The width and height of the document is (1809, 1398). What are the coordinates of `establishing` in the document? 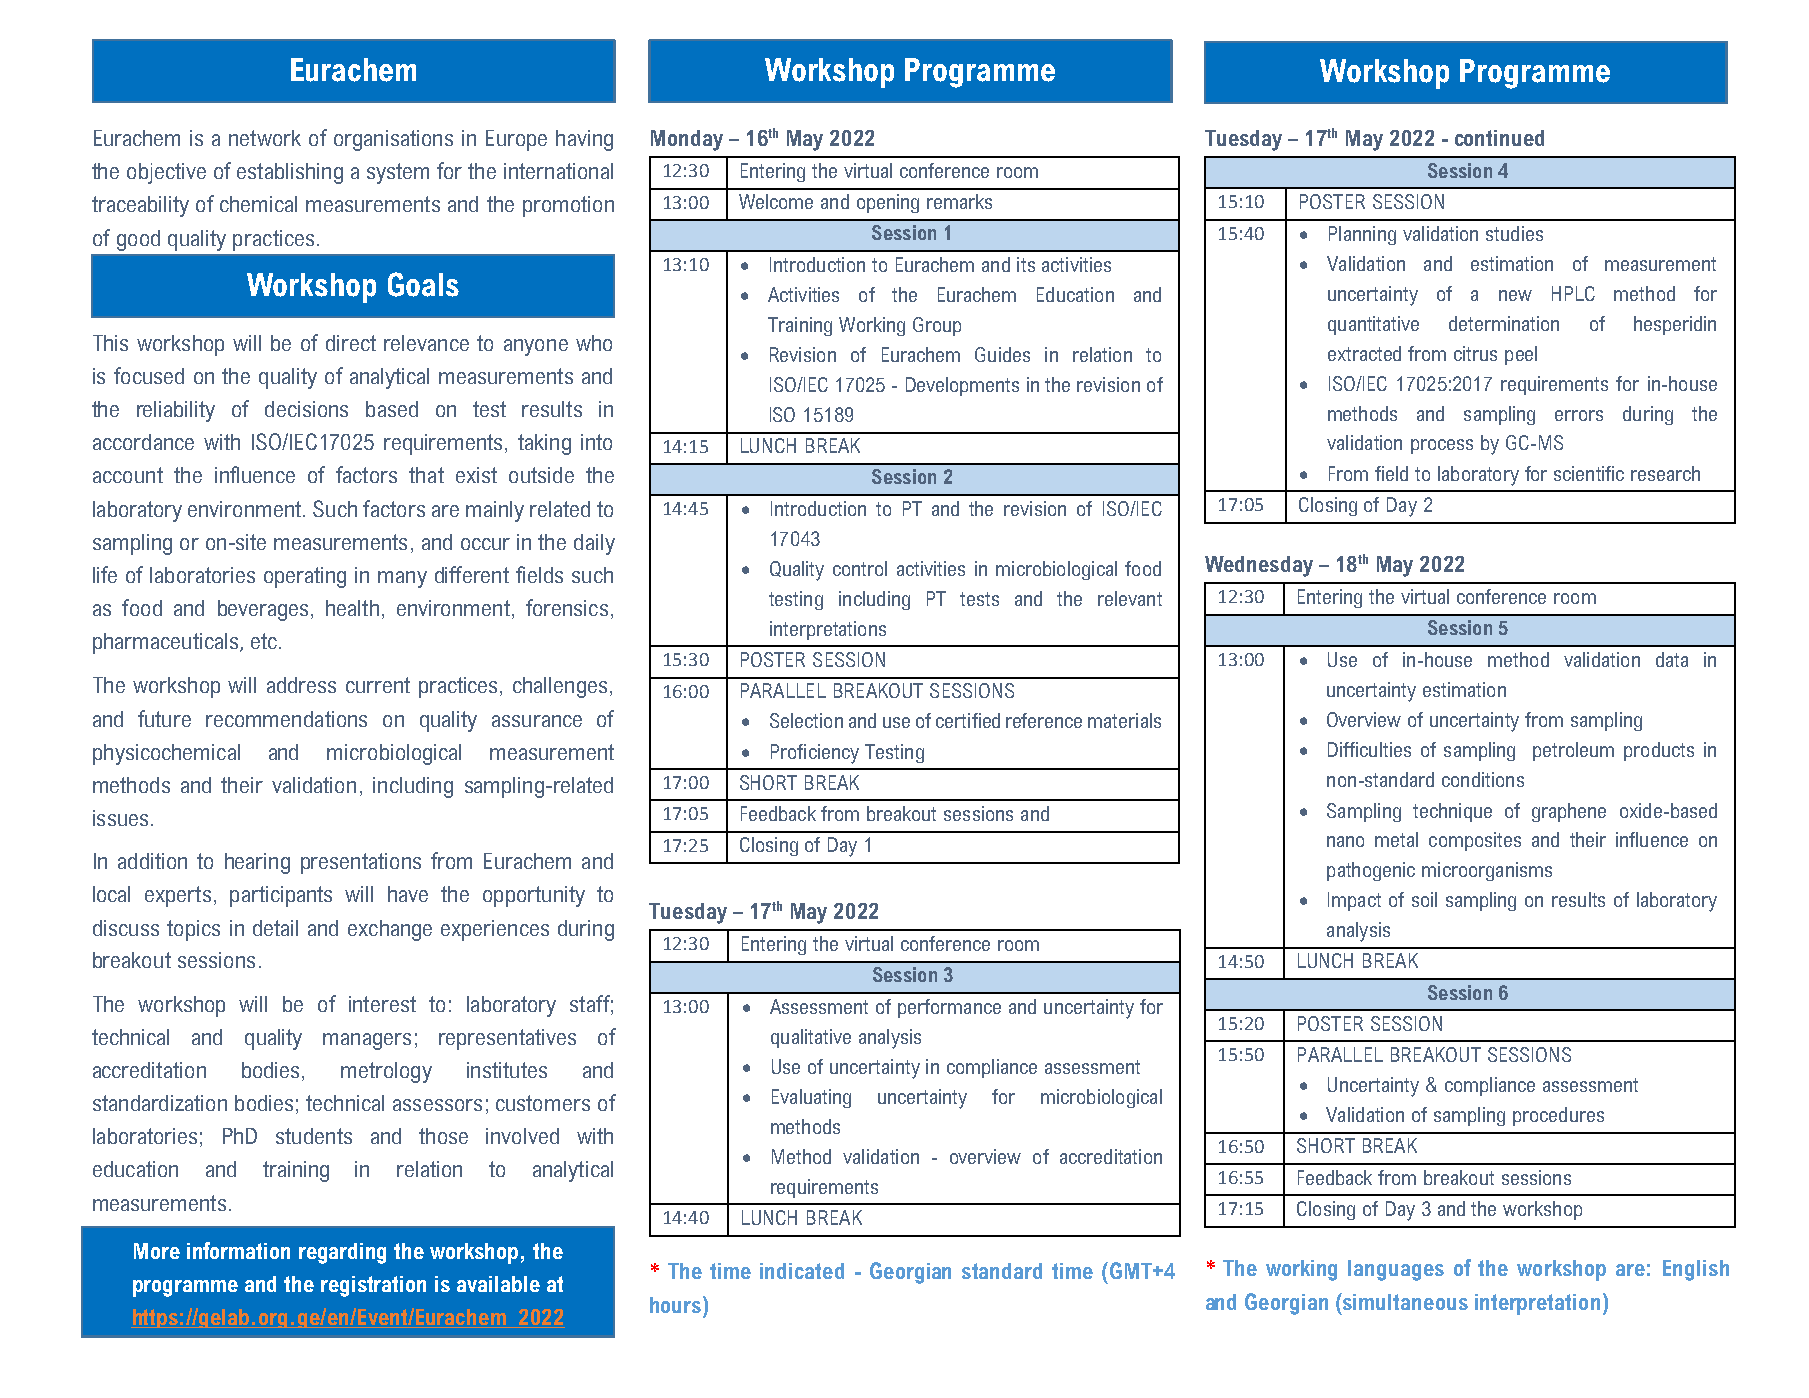 It's located at (290, 173).
